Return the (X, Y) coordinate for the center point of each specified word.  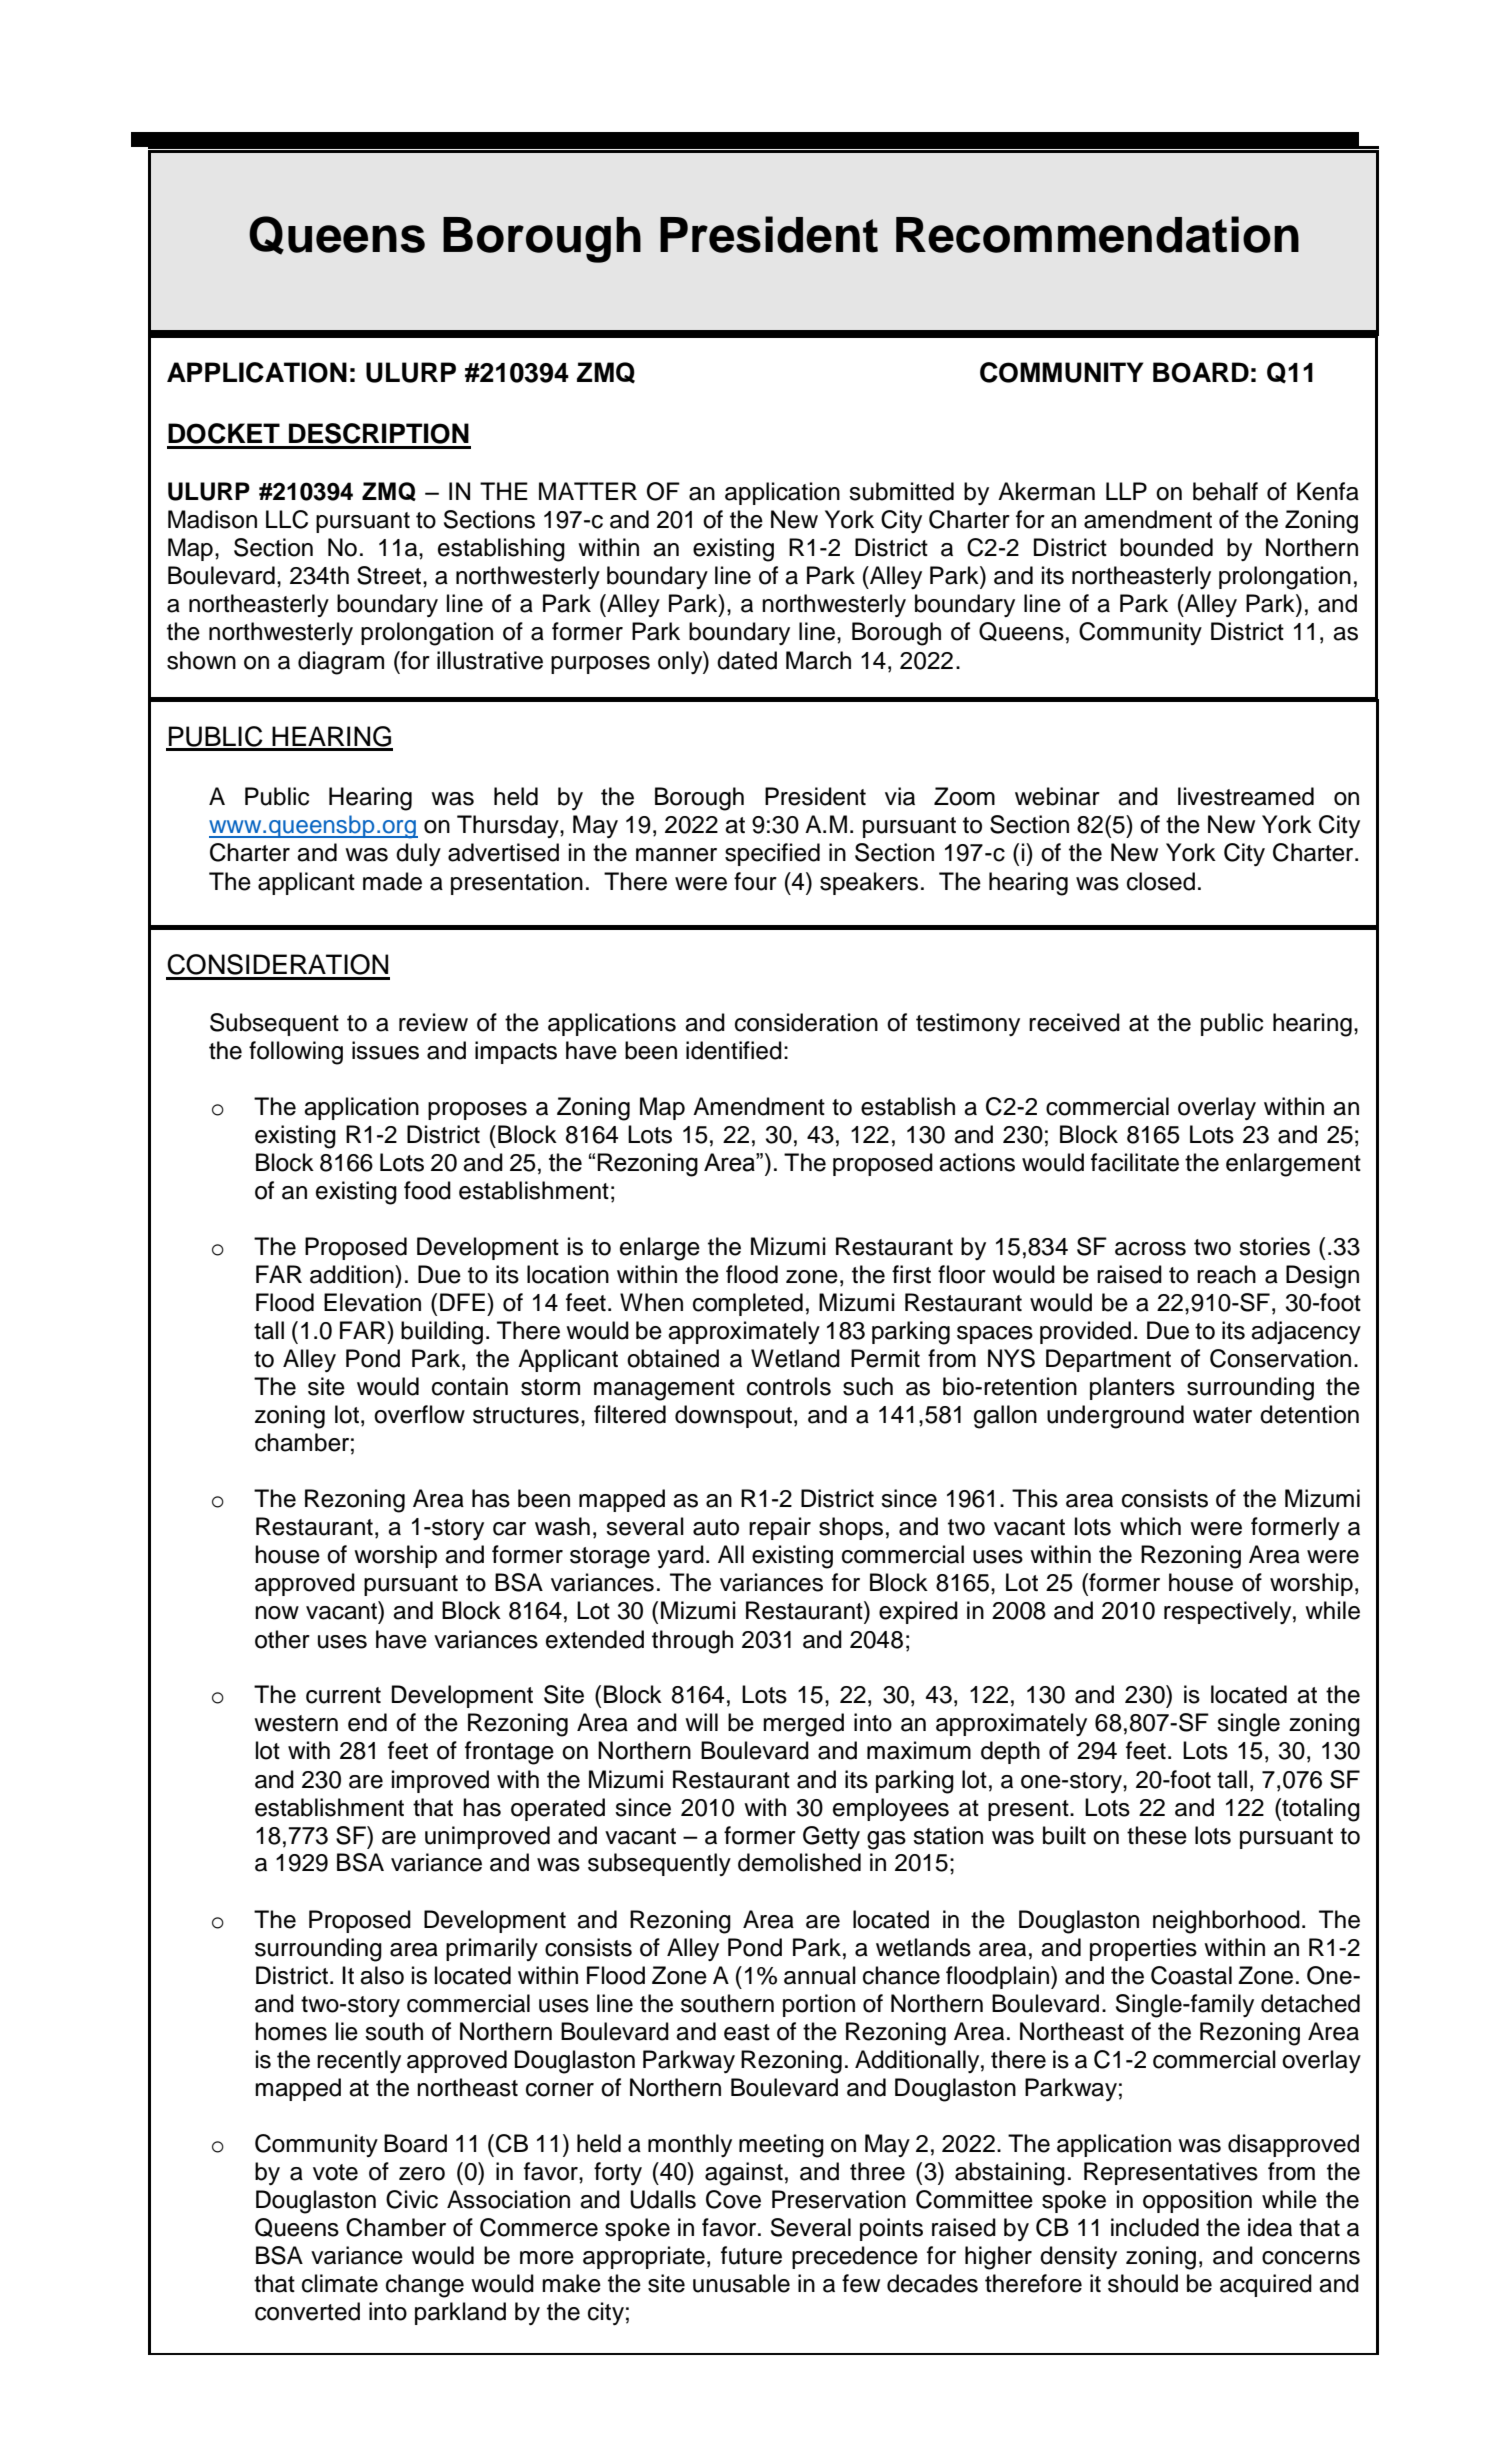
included (1155, 2227)
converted (307, 2311)
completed (748, 1304)
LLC (287, 519)
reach (1226, 1274)
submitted (901, 491)
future (751, 2255)
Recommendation (1097, 234)
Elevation (372, 1302)
